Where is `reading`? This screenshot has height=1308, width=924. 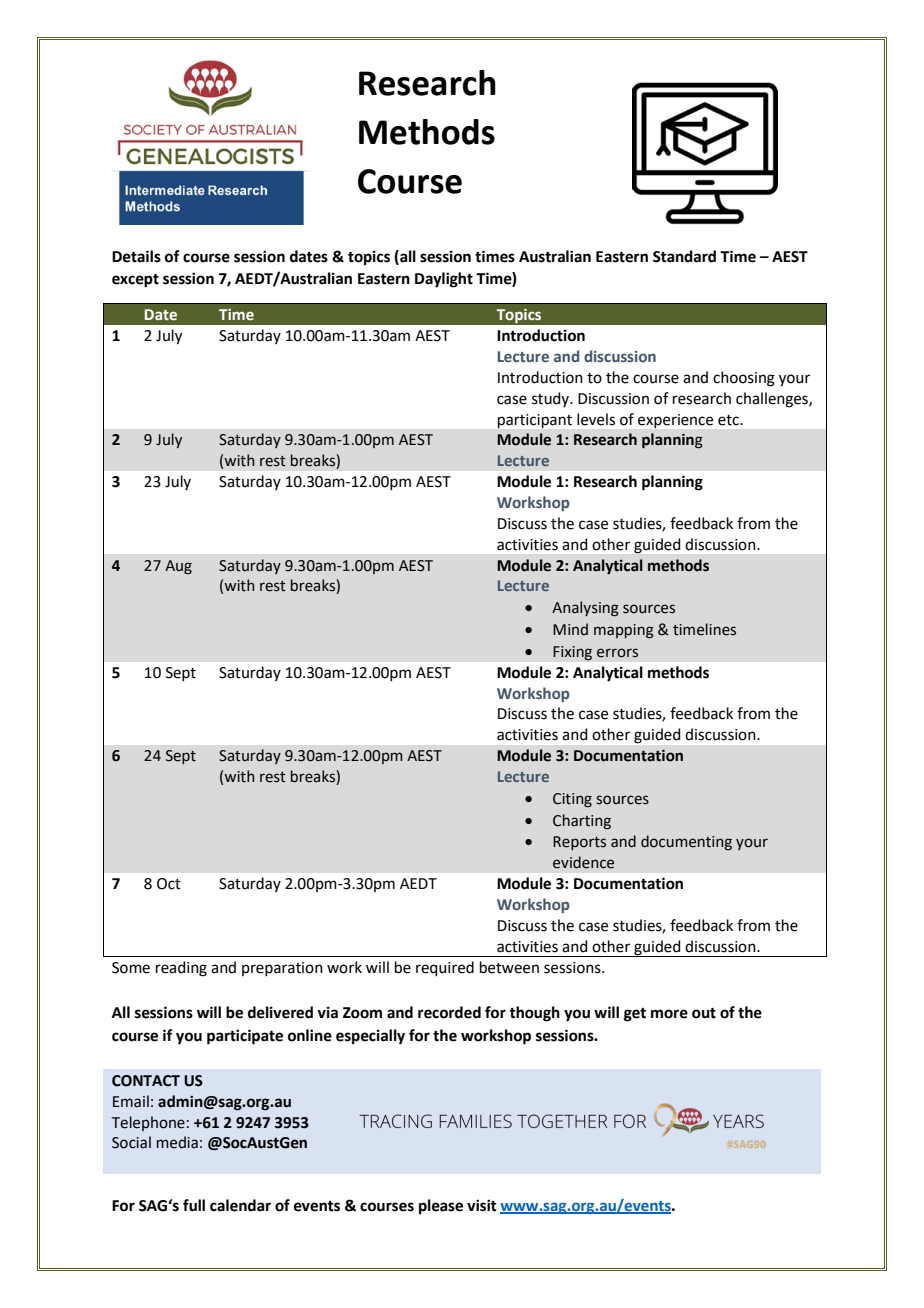 reading is located at coordinates (181, 969).
